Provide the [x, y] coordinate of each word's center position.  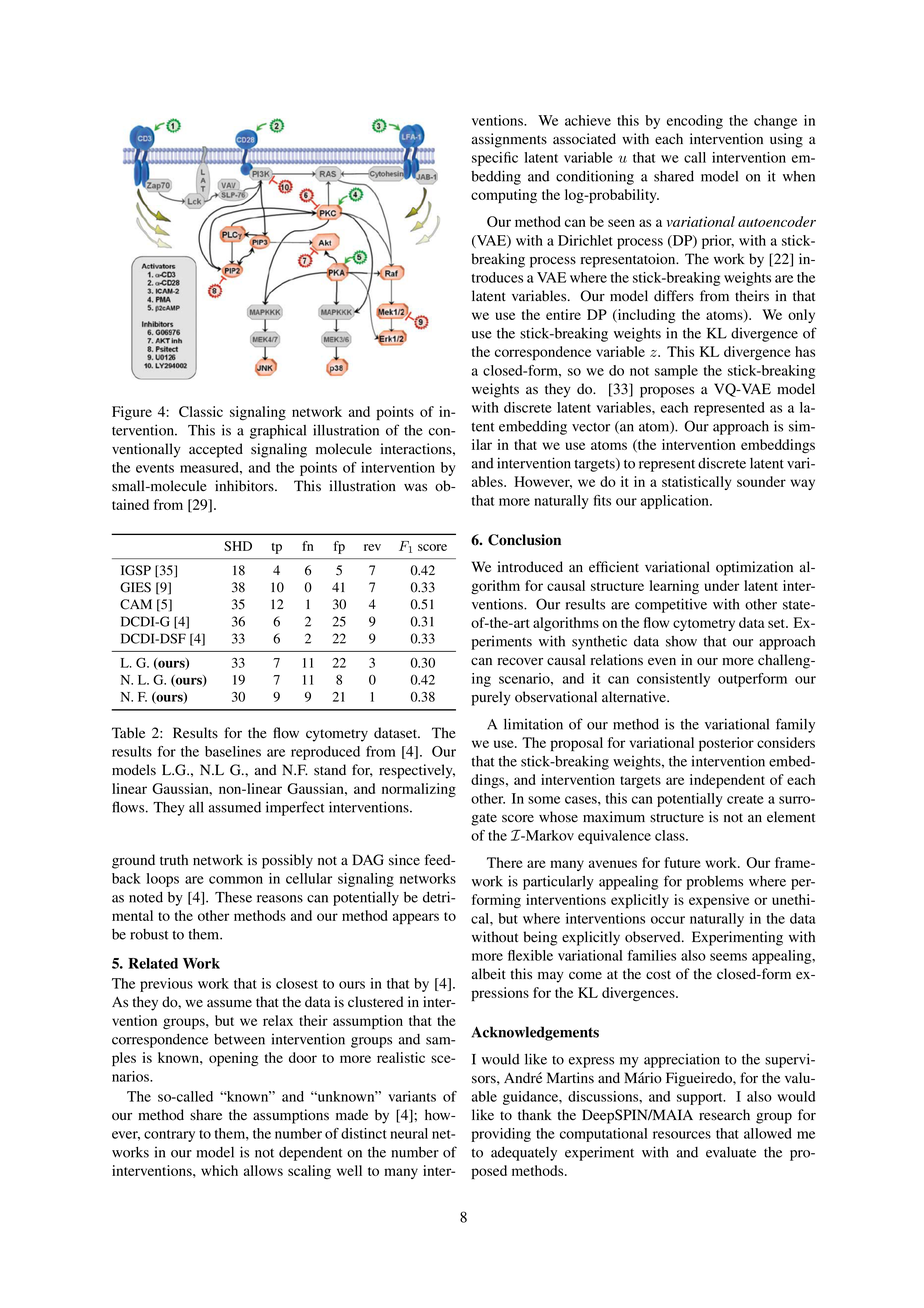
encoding [695, 122]
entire [563, 314]
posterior [726, 744]
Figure [132, 413]
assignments [509, 140]
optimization [754, 568]
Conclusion [524, 540]
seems [728, 957]
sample [676, 372]
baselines [233, 751]
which [219, 1170]
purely [491, 698]
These [233, 897]
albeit [489, 974]
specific [495, 159]
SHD [238, 546]
